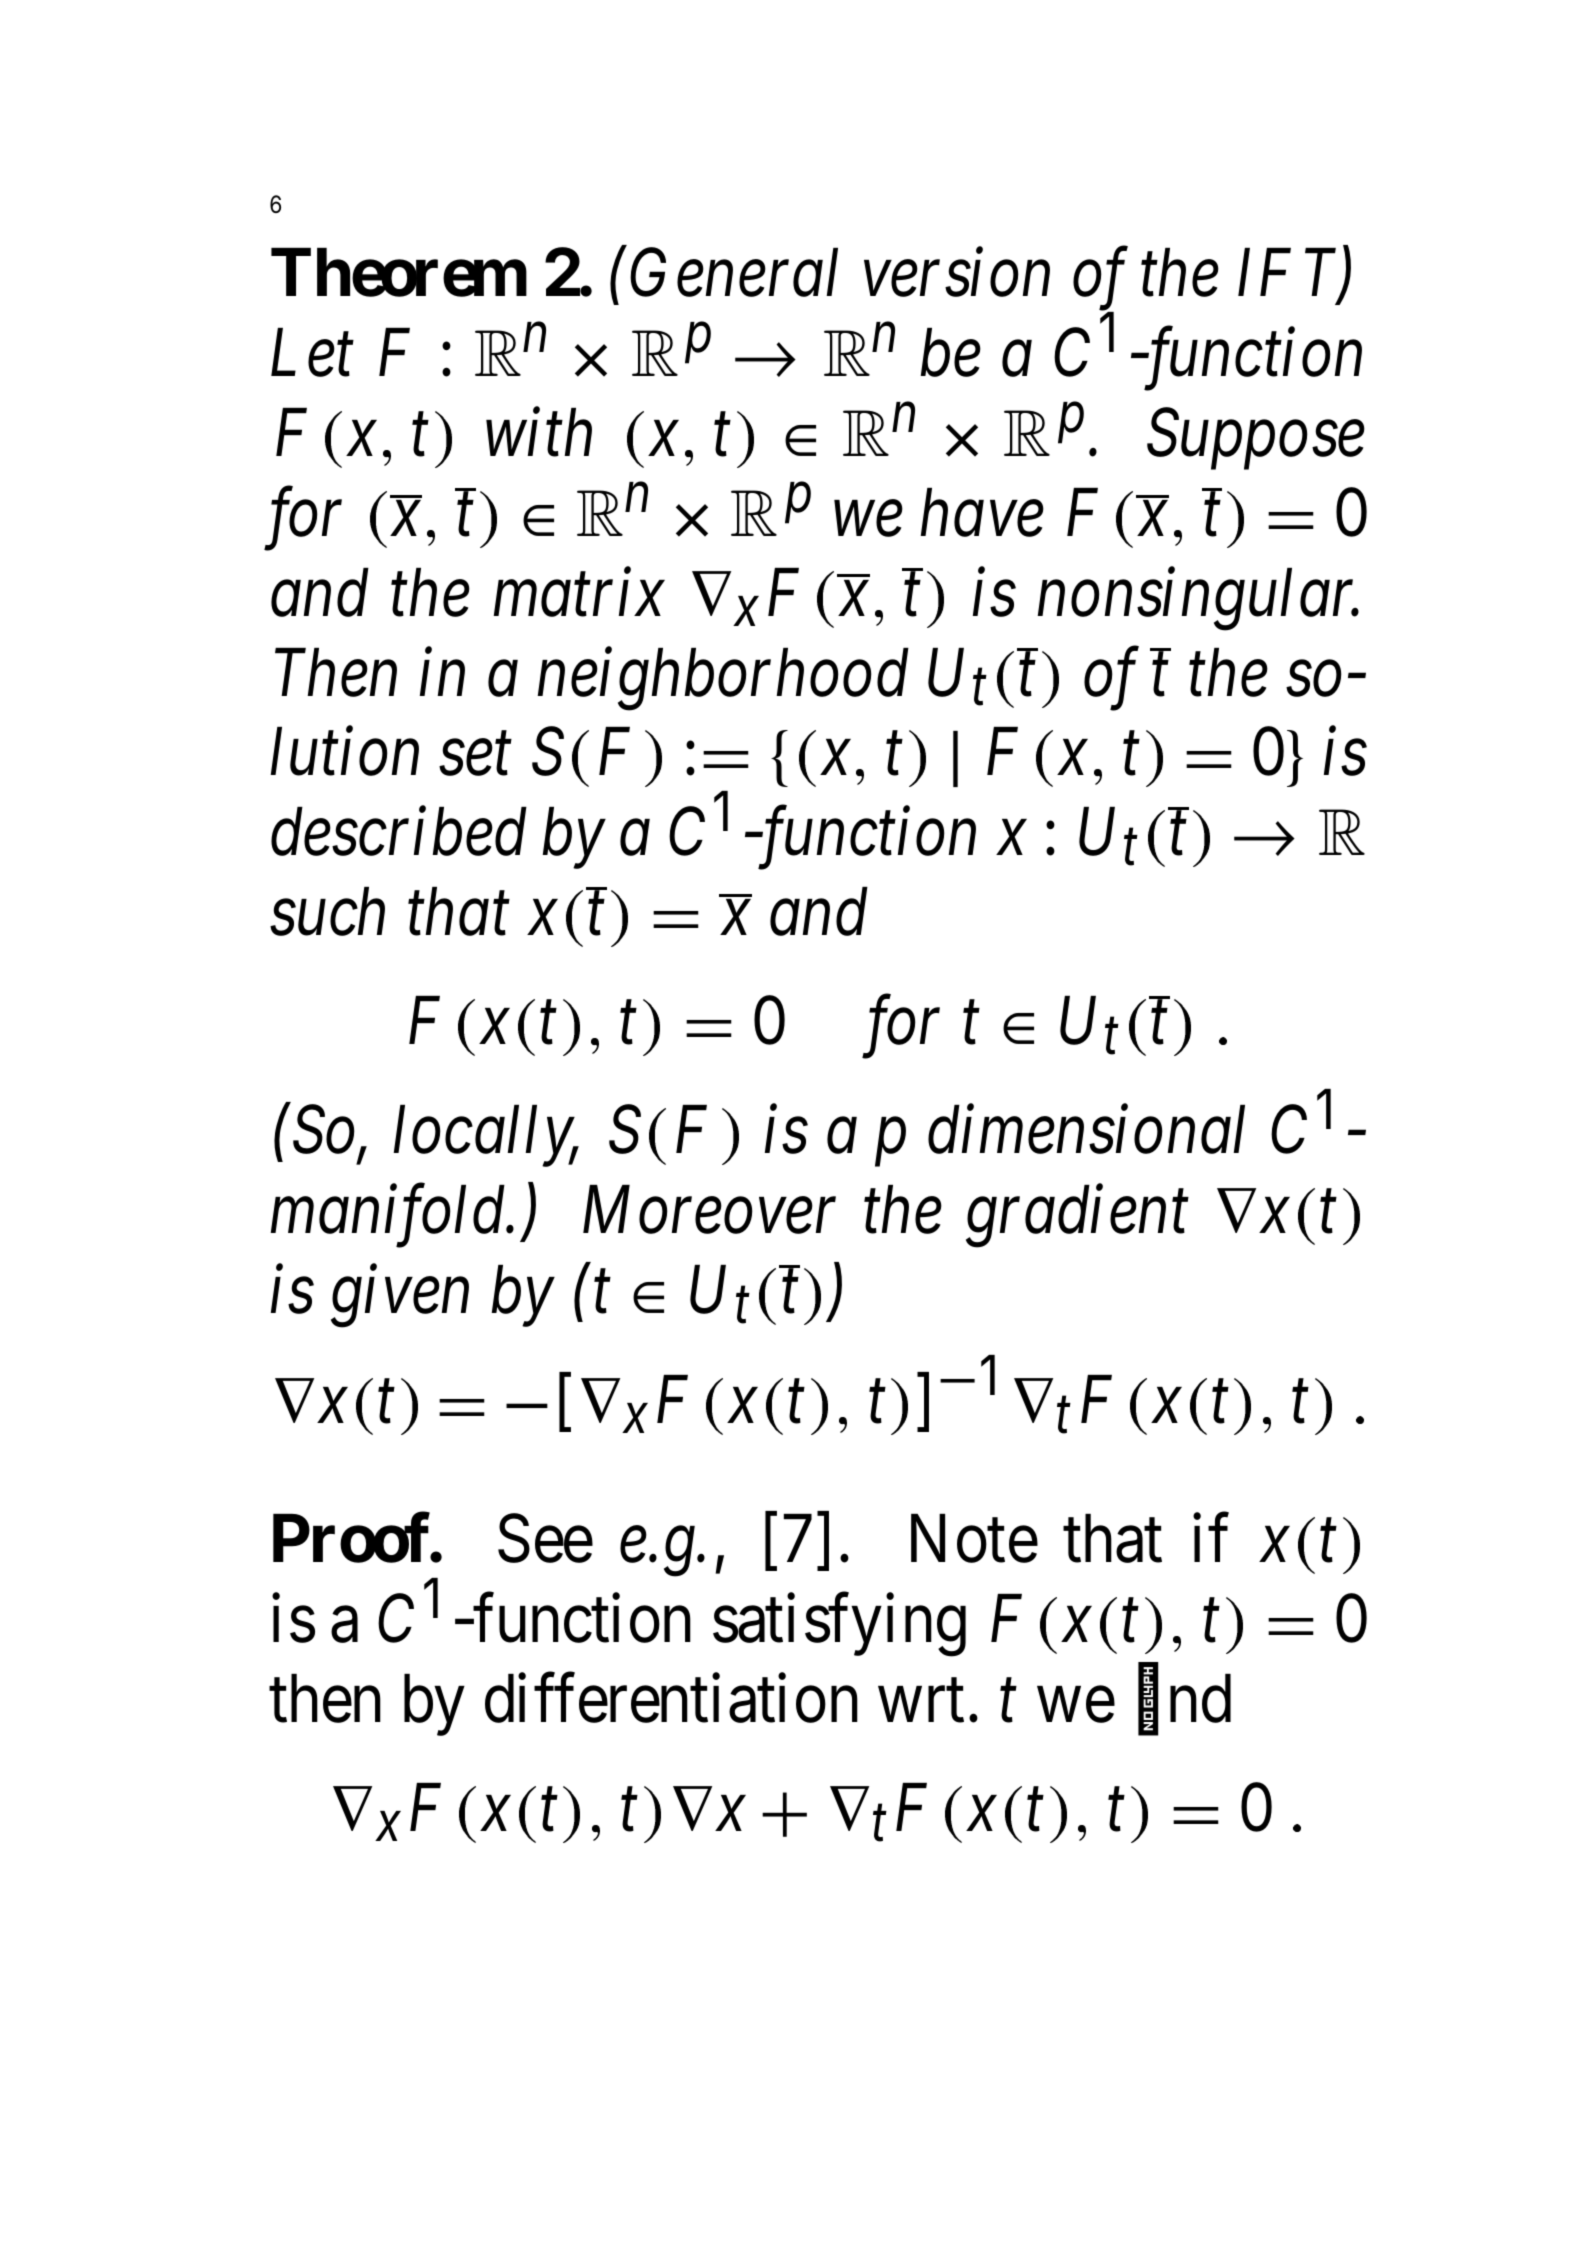 The width and height of the screenshot is (1591, 2250). What do you see at coordinates (723, 679) in the screenshot?
I see `neighborhood` at bounding box center [723, 679].
